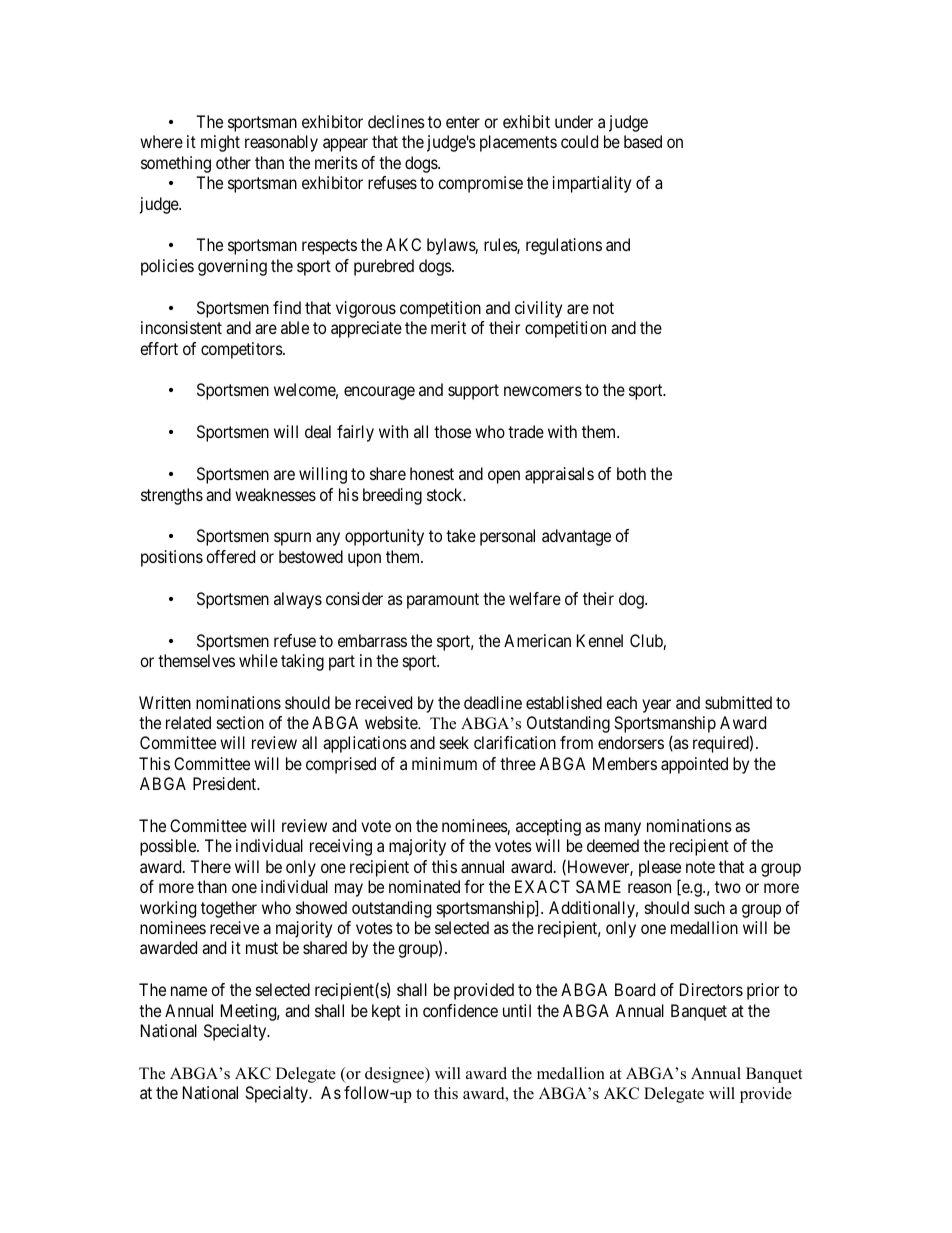 The image size is (952, 1233). I want to click on Directors, so click(711, 989).
